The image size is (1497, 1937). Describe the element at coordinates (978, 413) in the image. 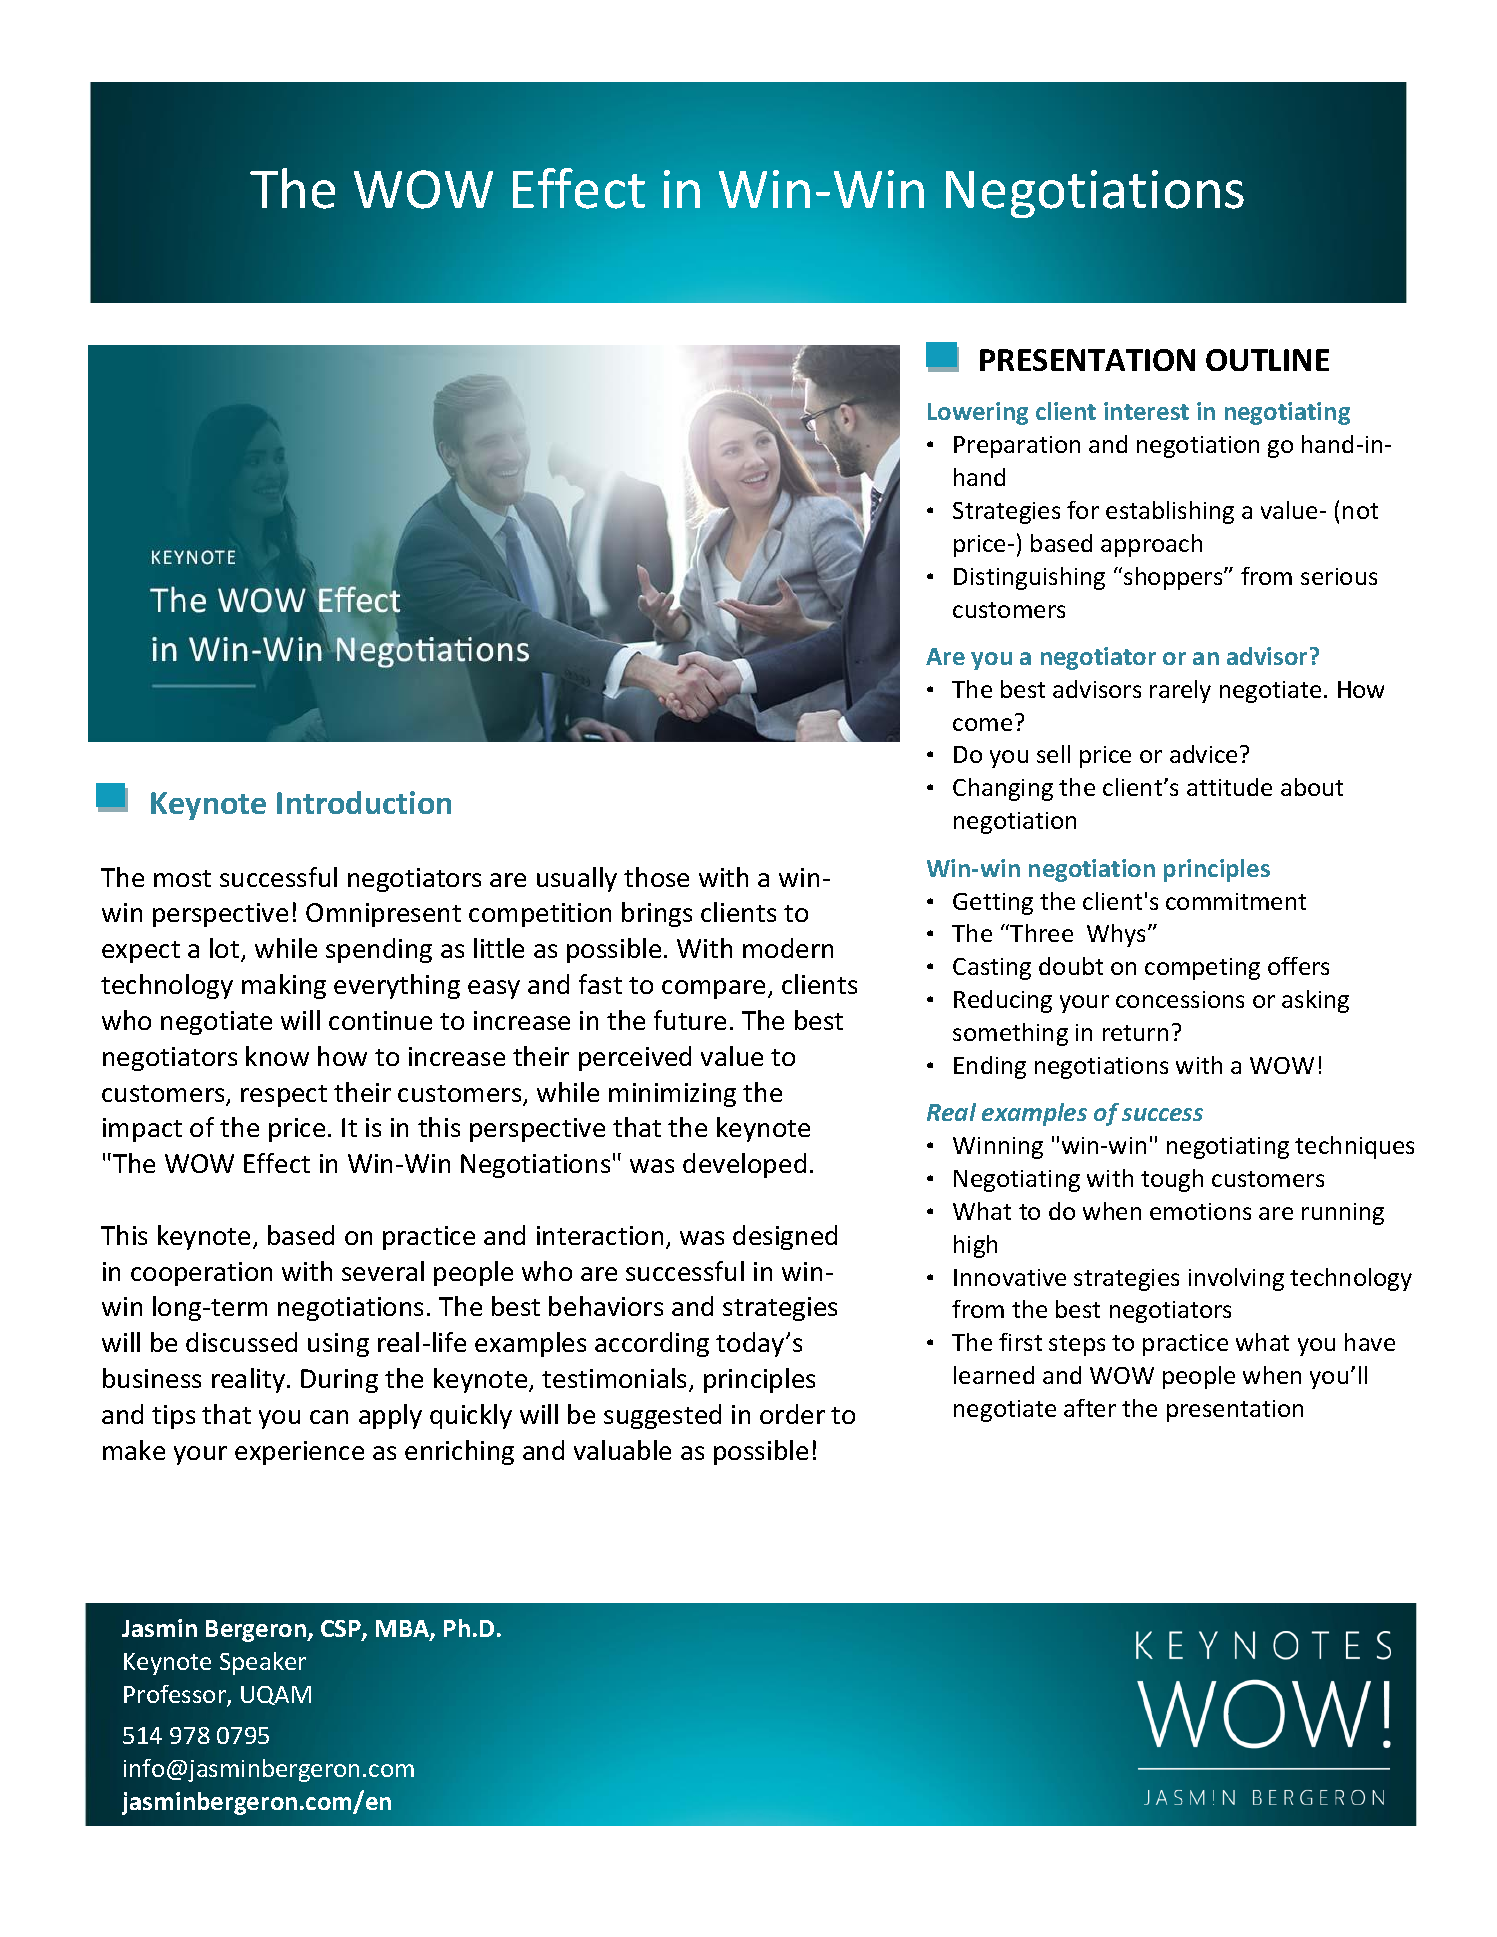

I see `Lowering` at that location.
